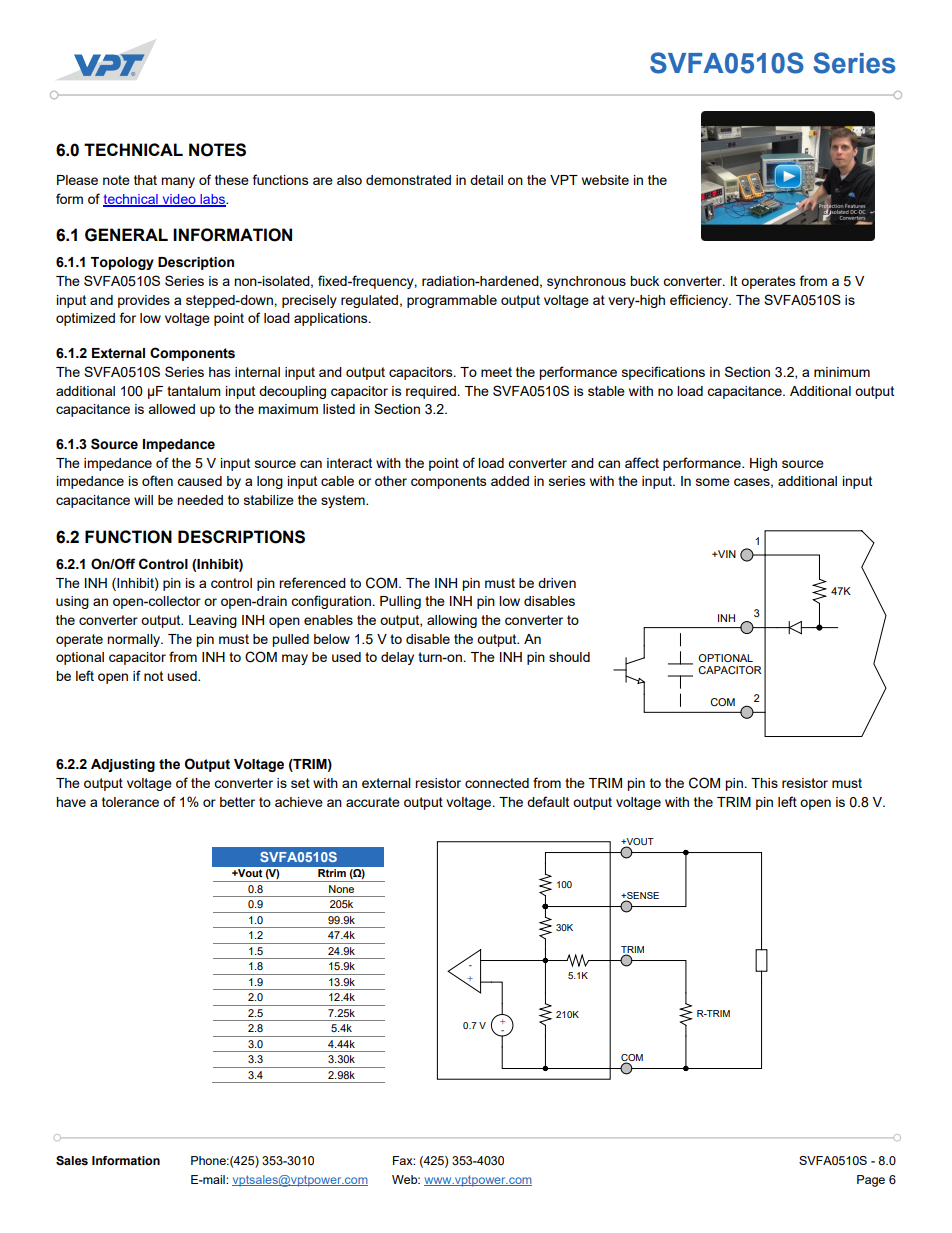 This screenshot has width=952, height=1233. I want to click on detail, so click(486, 180).
